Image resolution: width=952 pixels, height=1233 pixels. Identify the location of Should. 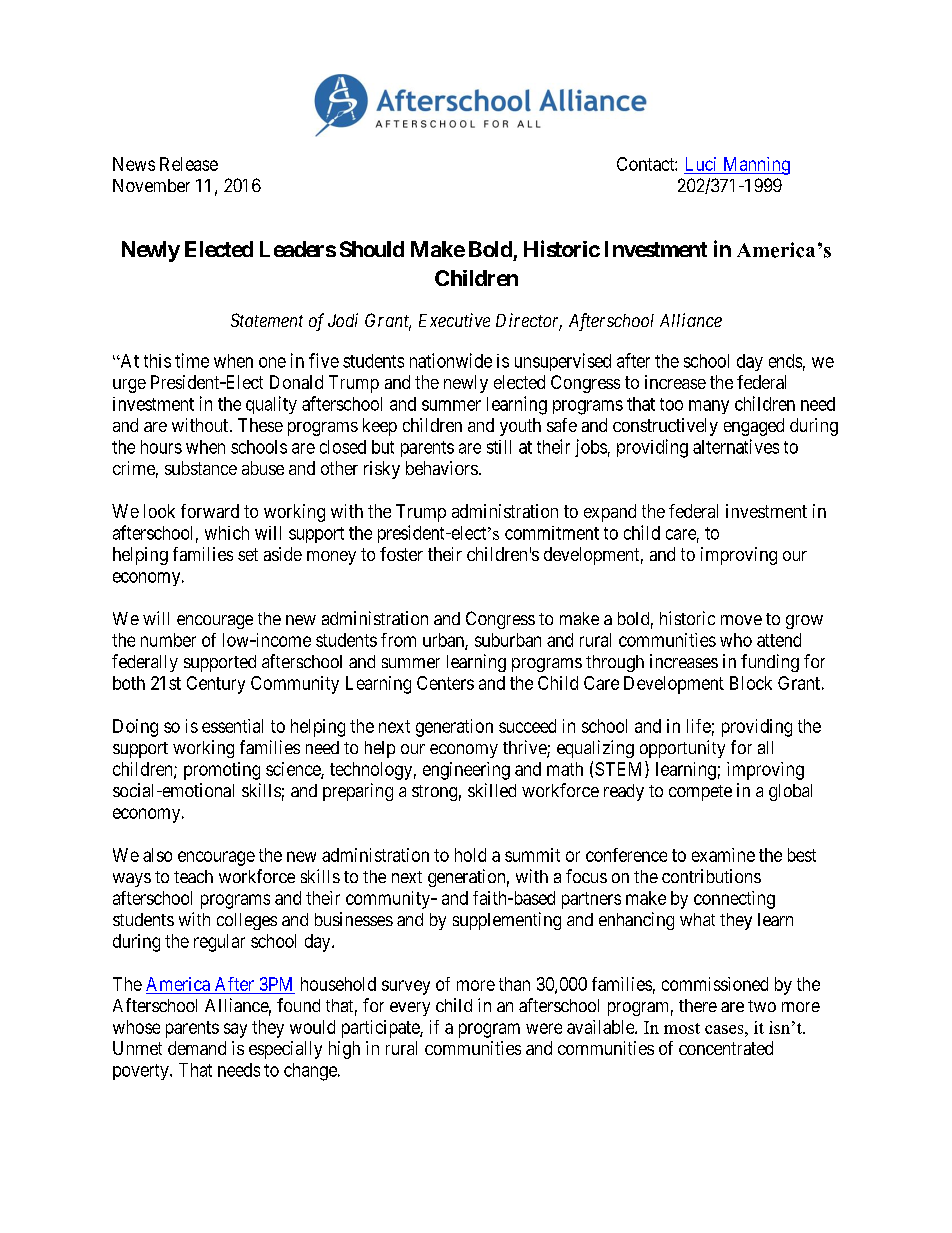
(372, 249).
